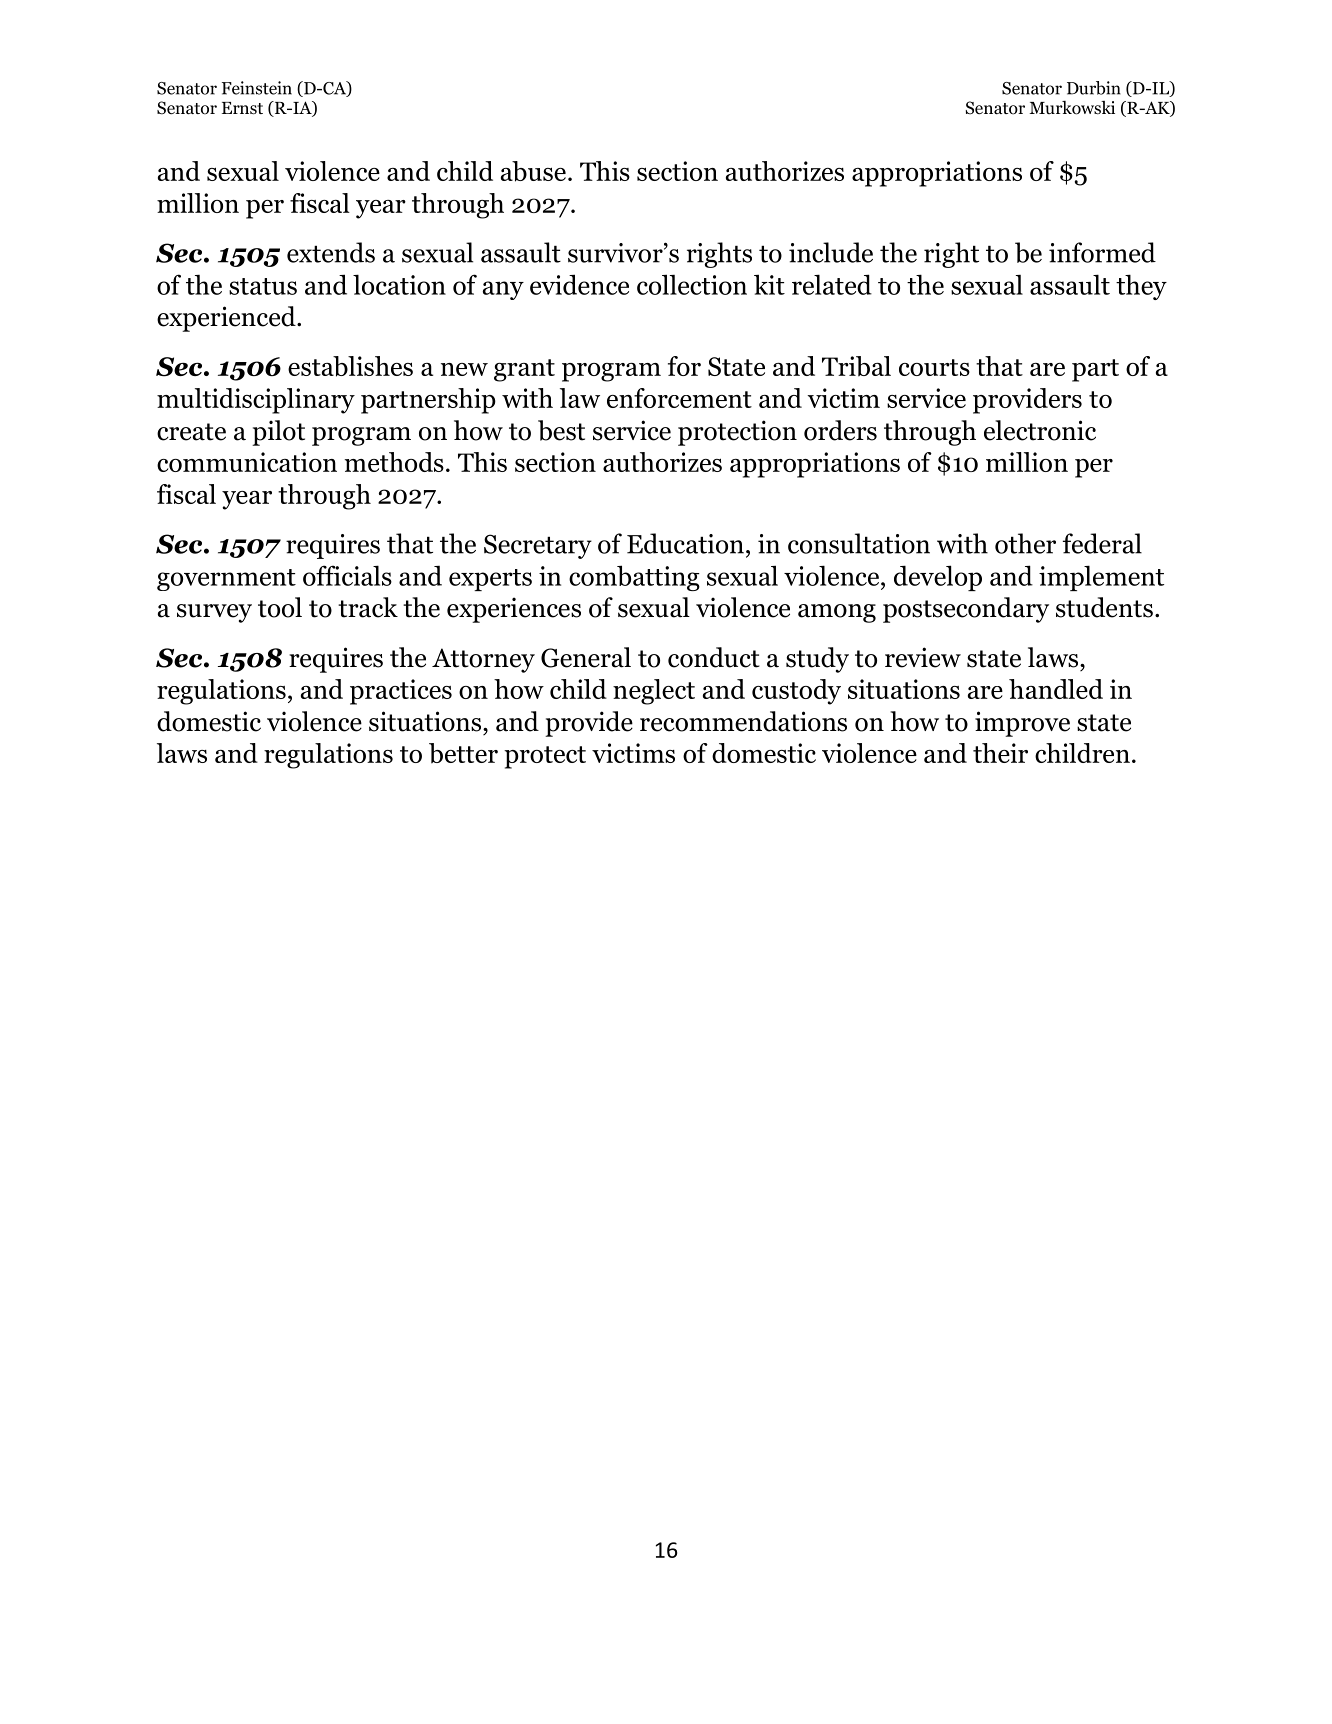 Image resolution: width=1332 pixels, height=1724 pixels. What do you see at coordinates (533, 171) in the page?
I see `abuse` at bounding box center [533, 171].
